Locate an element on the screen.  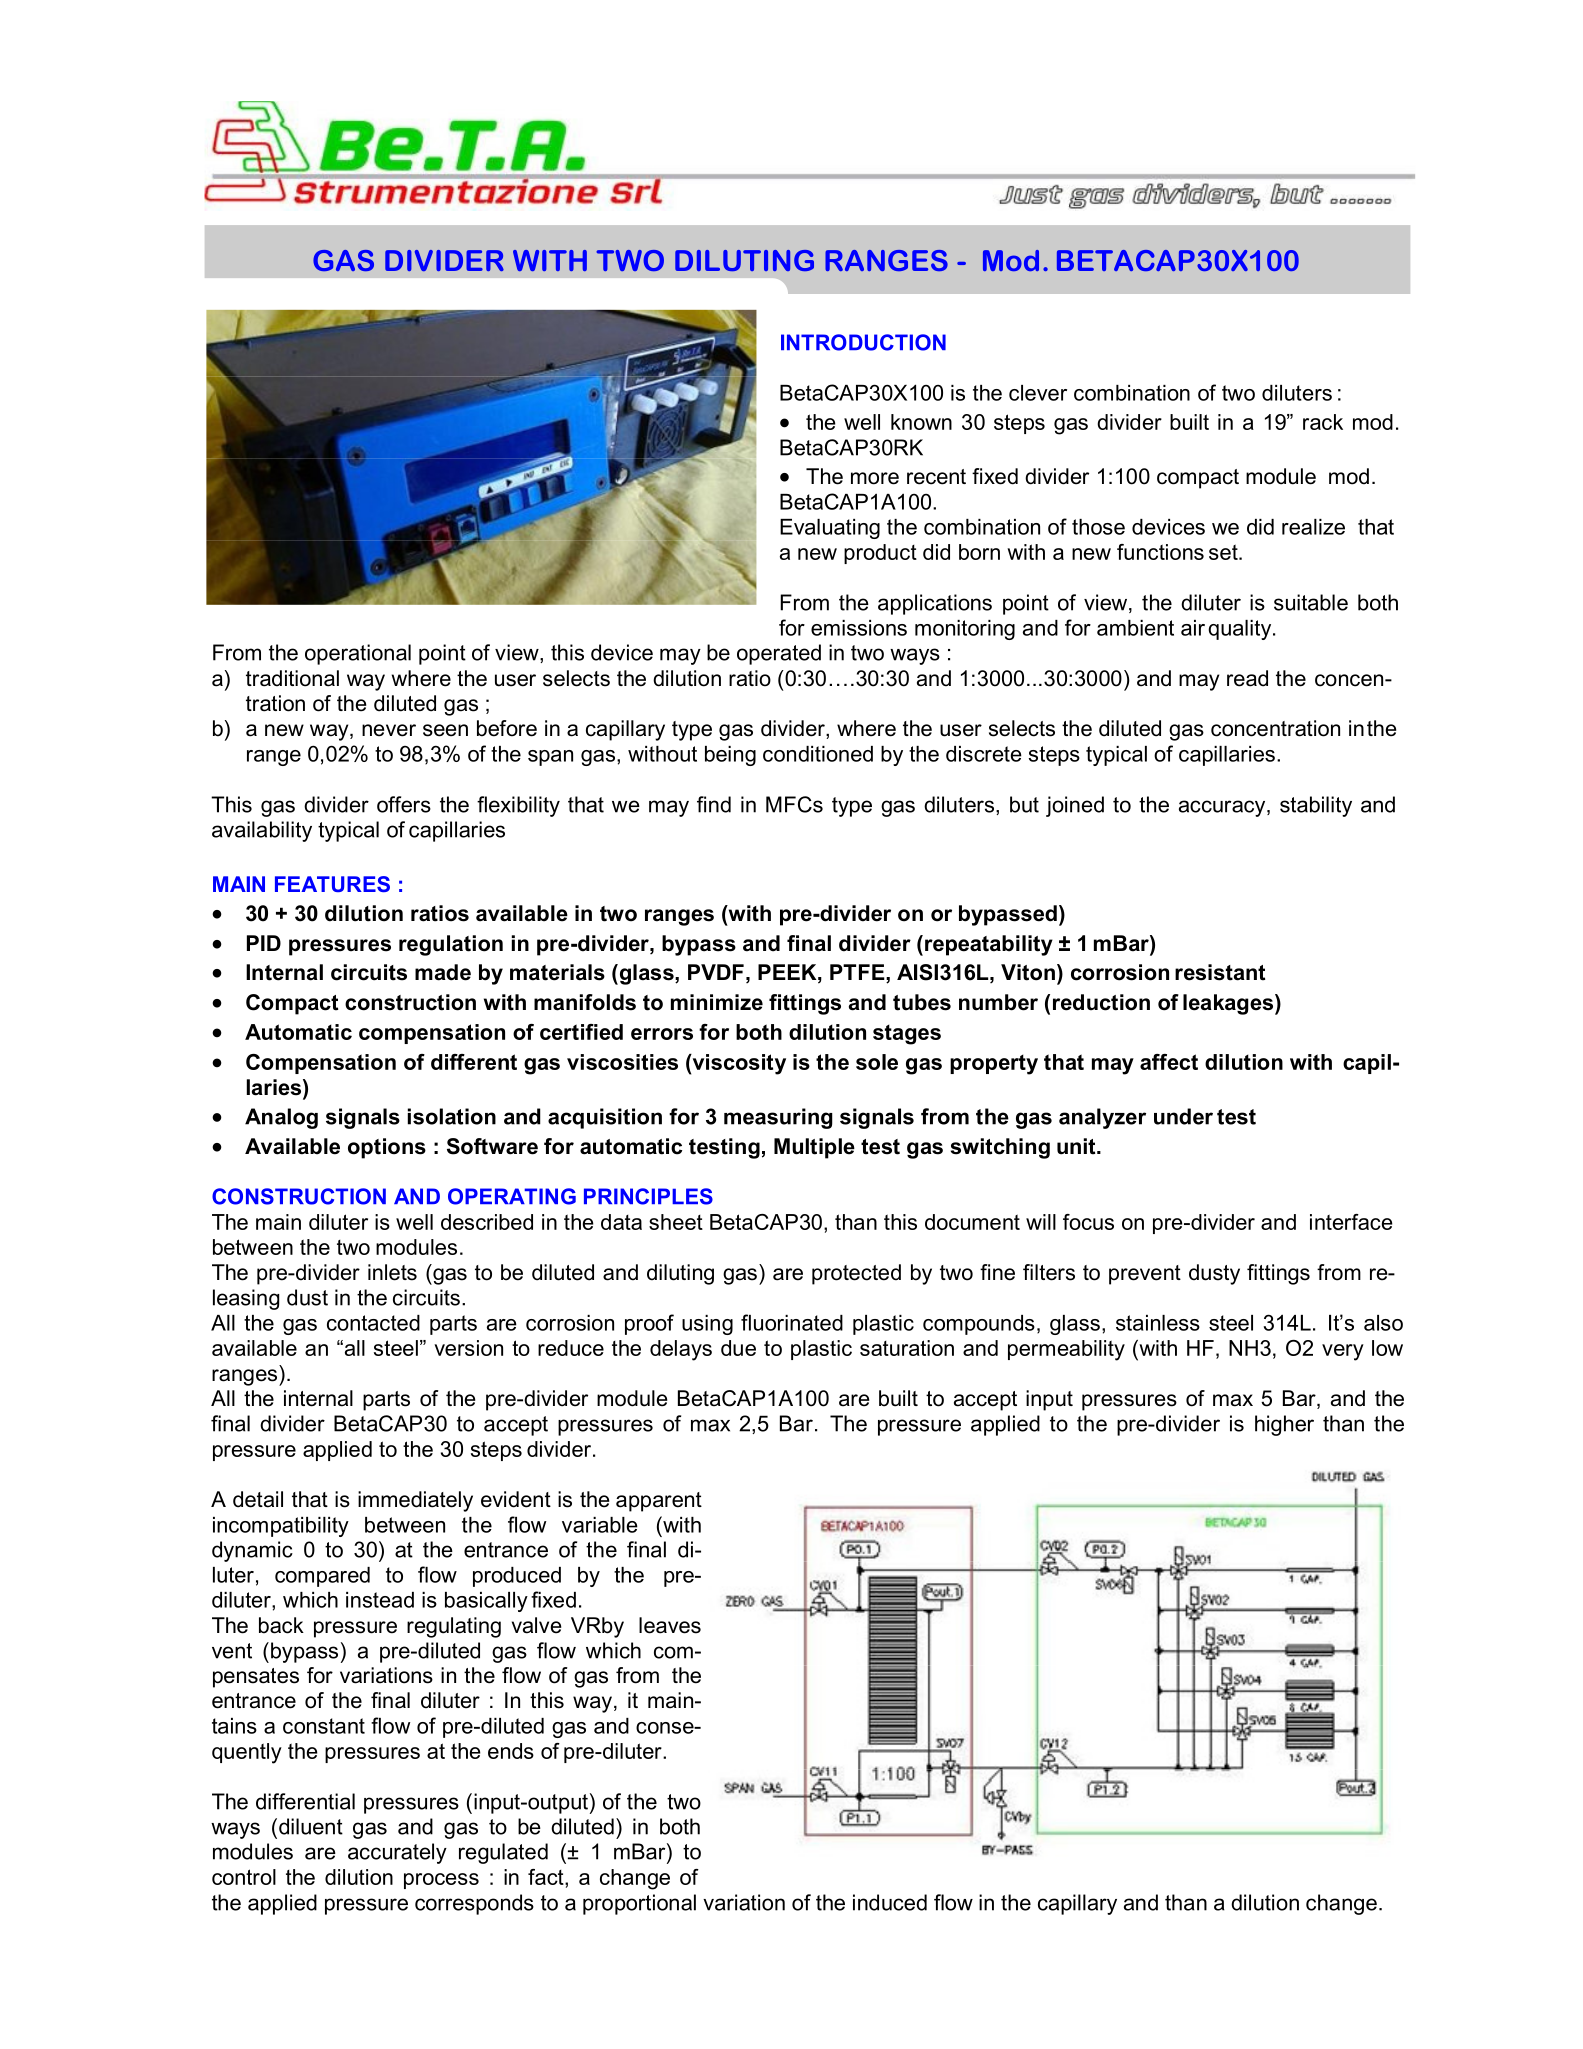
options is located at coordinates (387, 1148).
